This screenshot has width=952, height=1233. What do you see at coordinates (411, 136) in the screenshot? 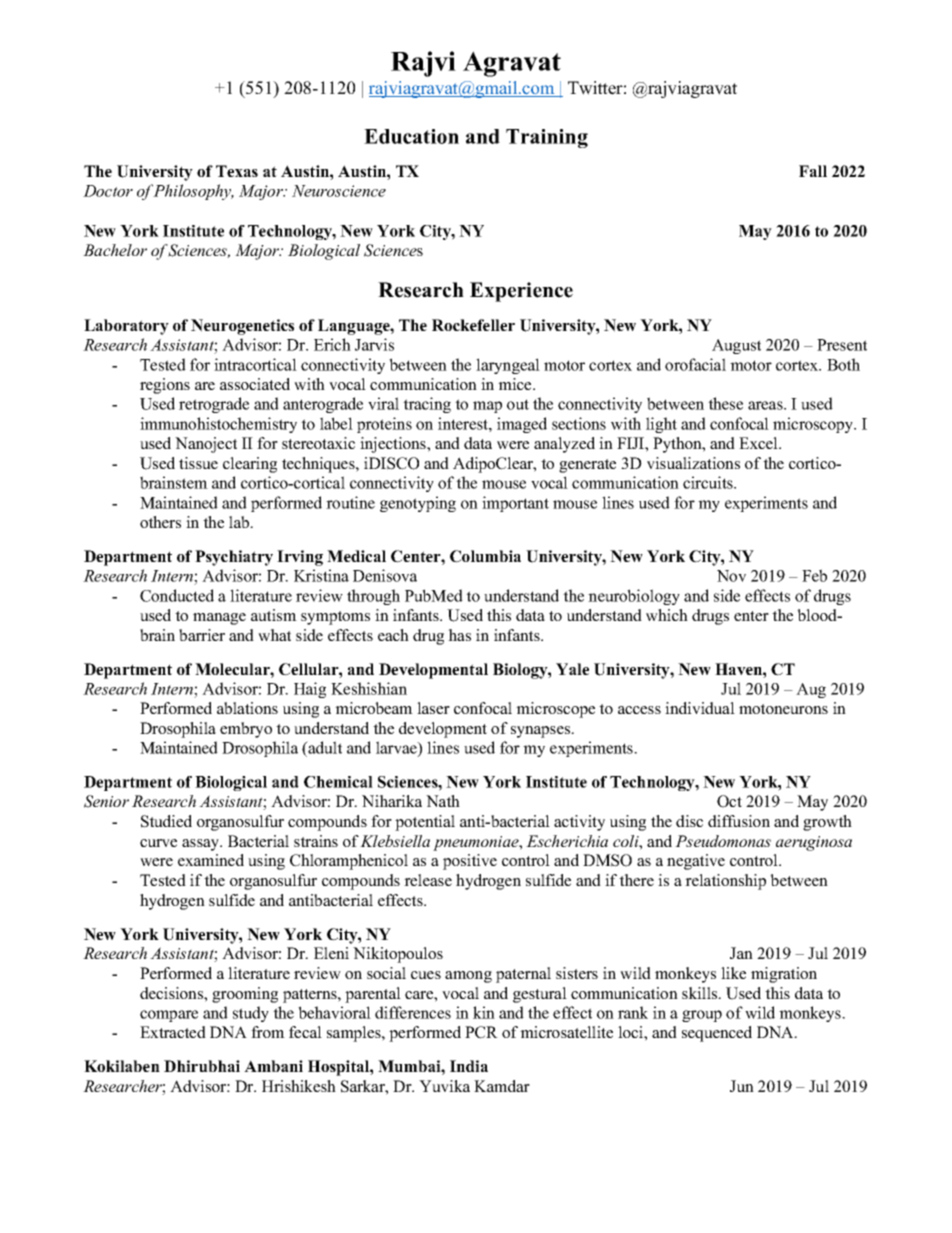
I see `Education` at bounding box center [411, 136].
